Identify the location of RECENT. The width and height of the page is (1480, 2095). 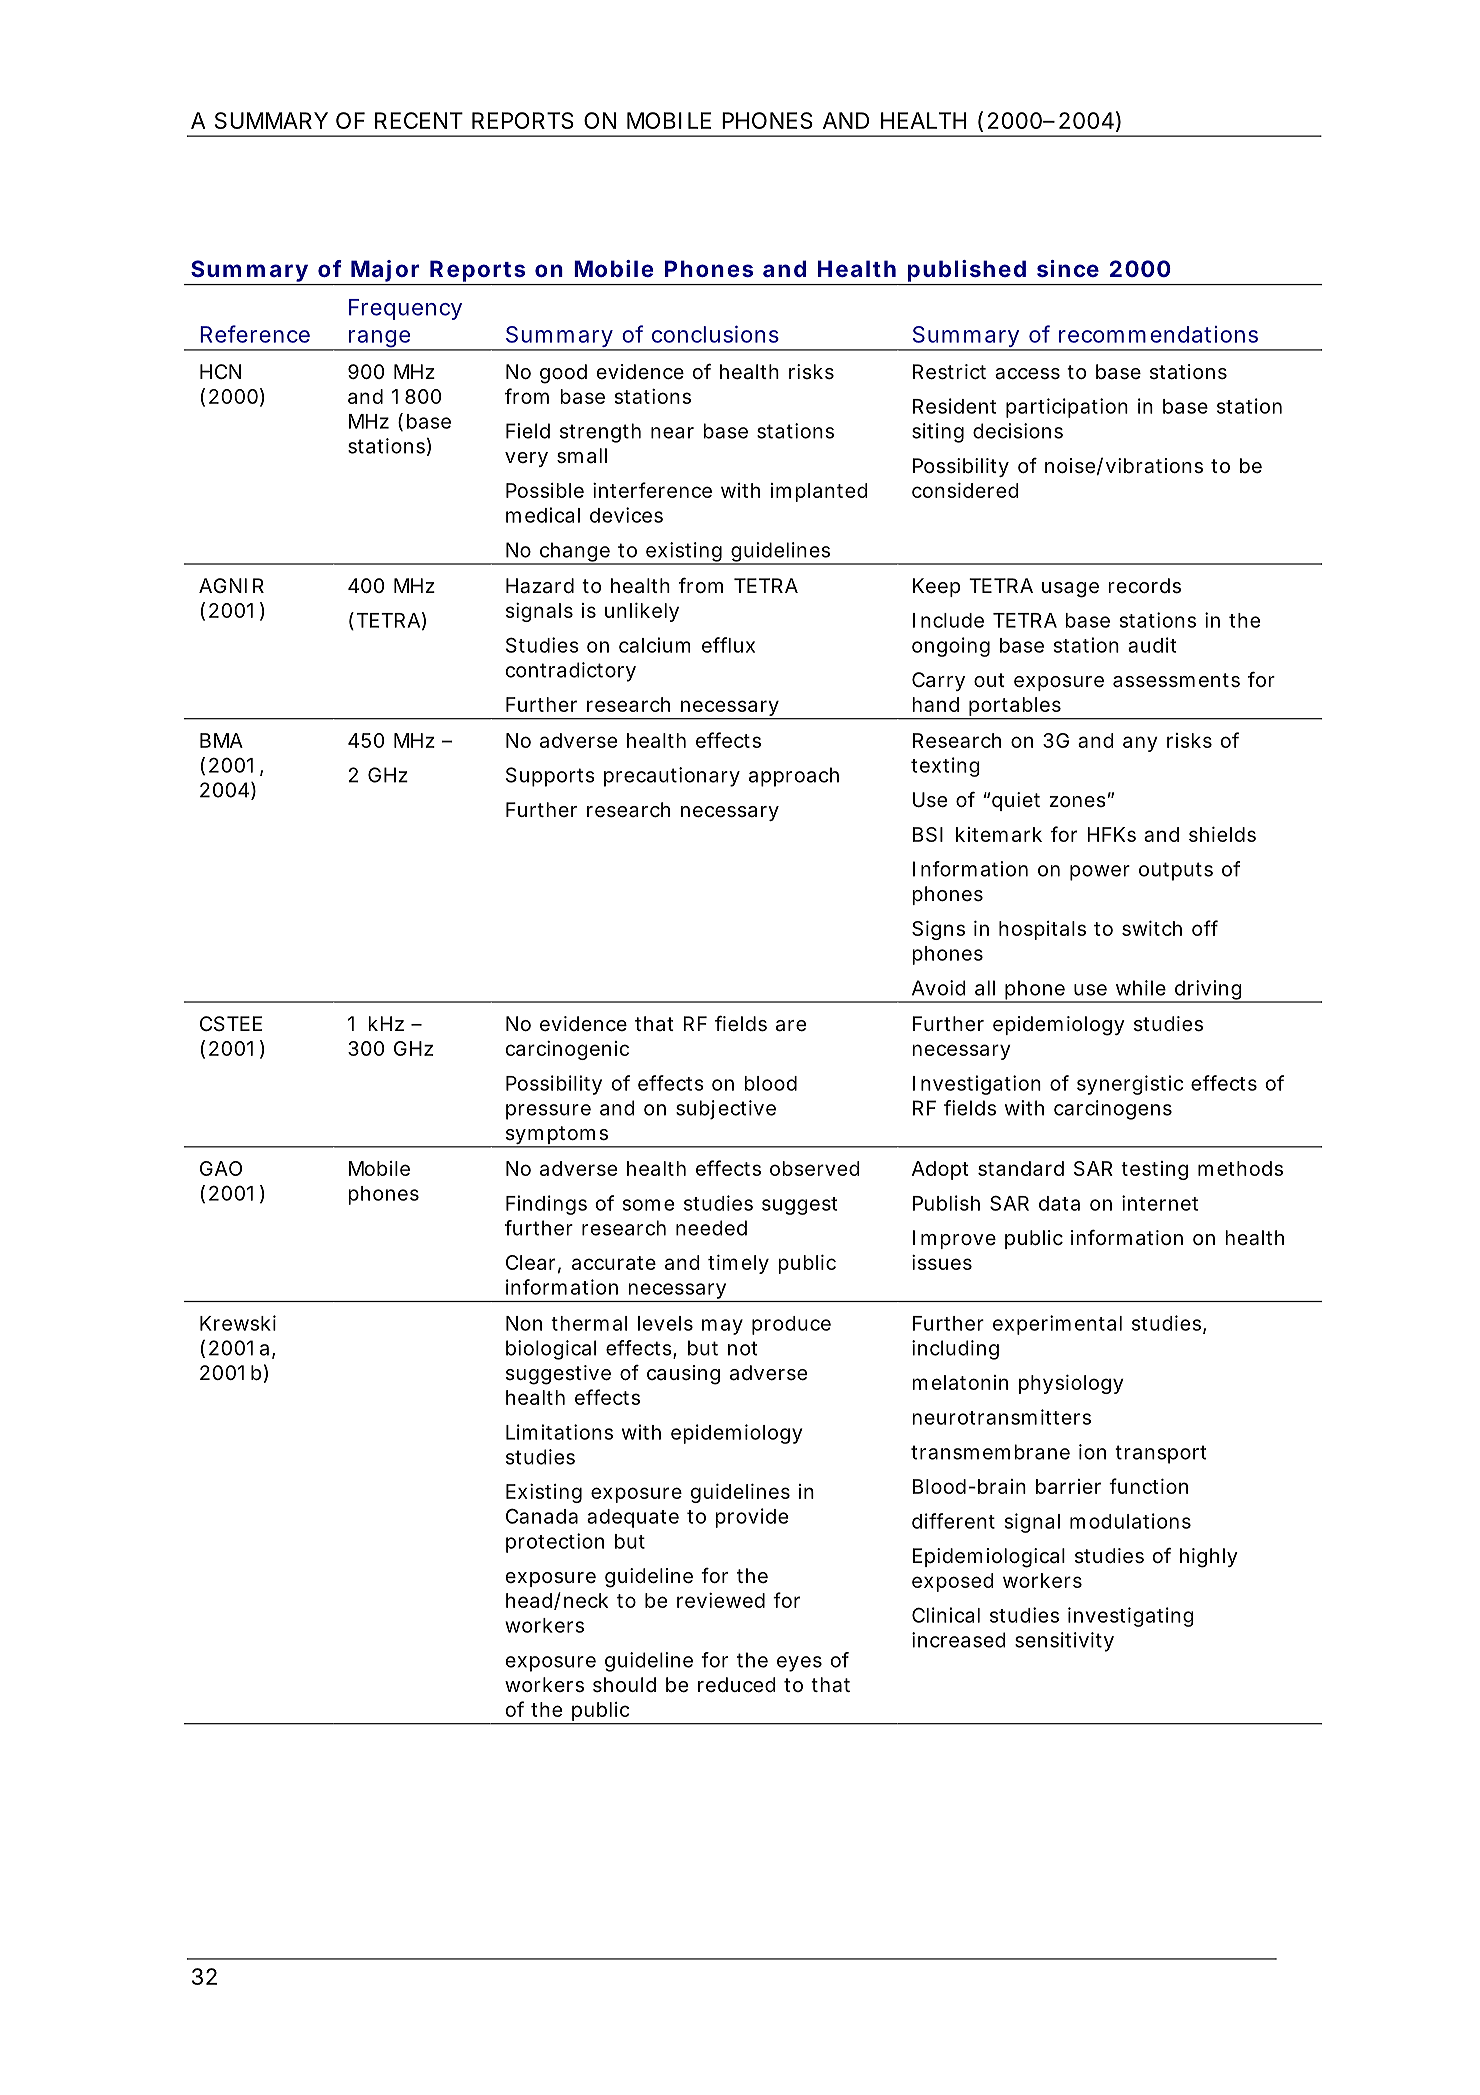
(418, 120).
